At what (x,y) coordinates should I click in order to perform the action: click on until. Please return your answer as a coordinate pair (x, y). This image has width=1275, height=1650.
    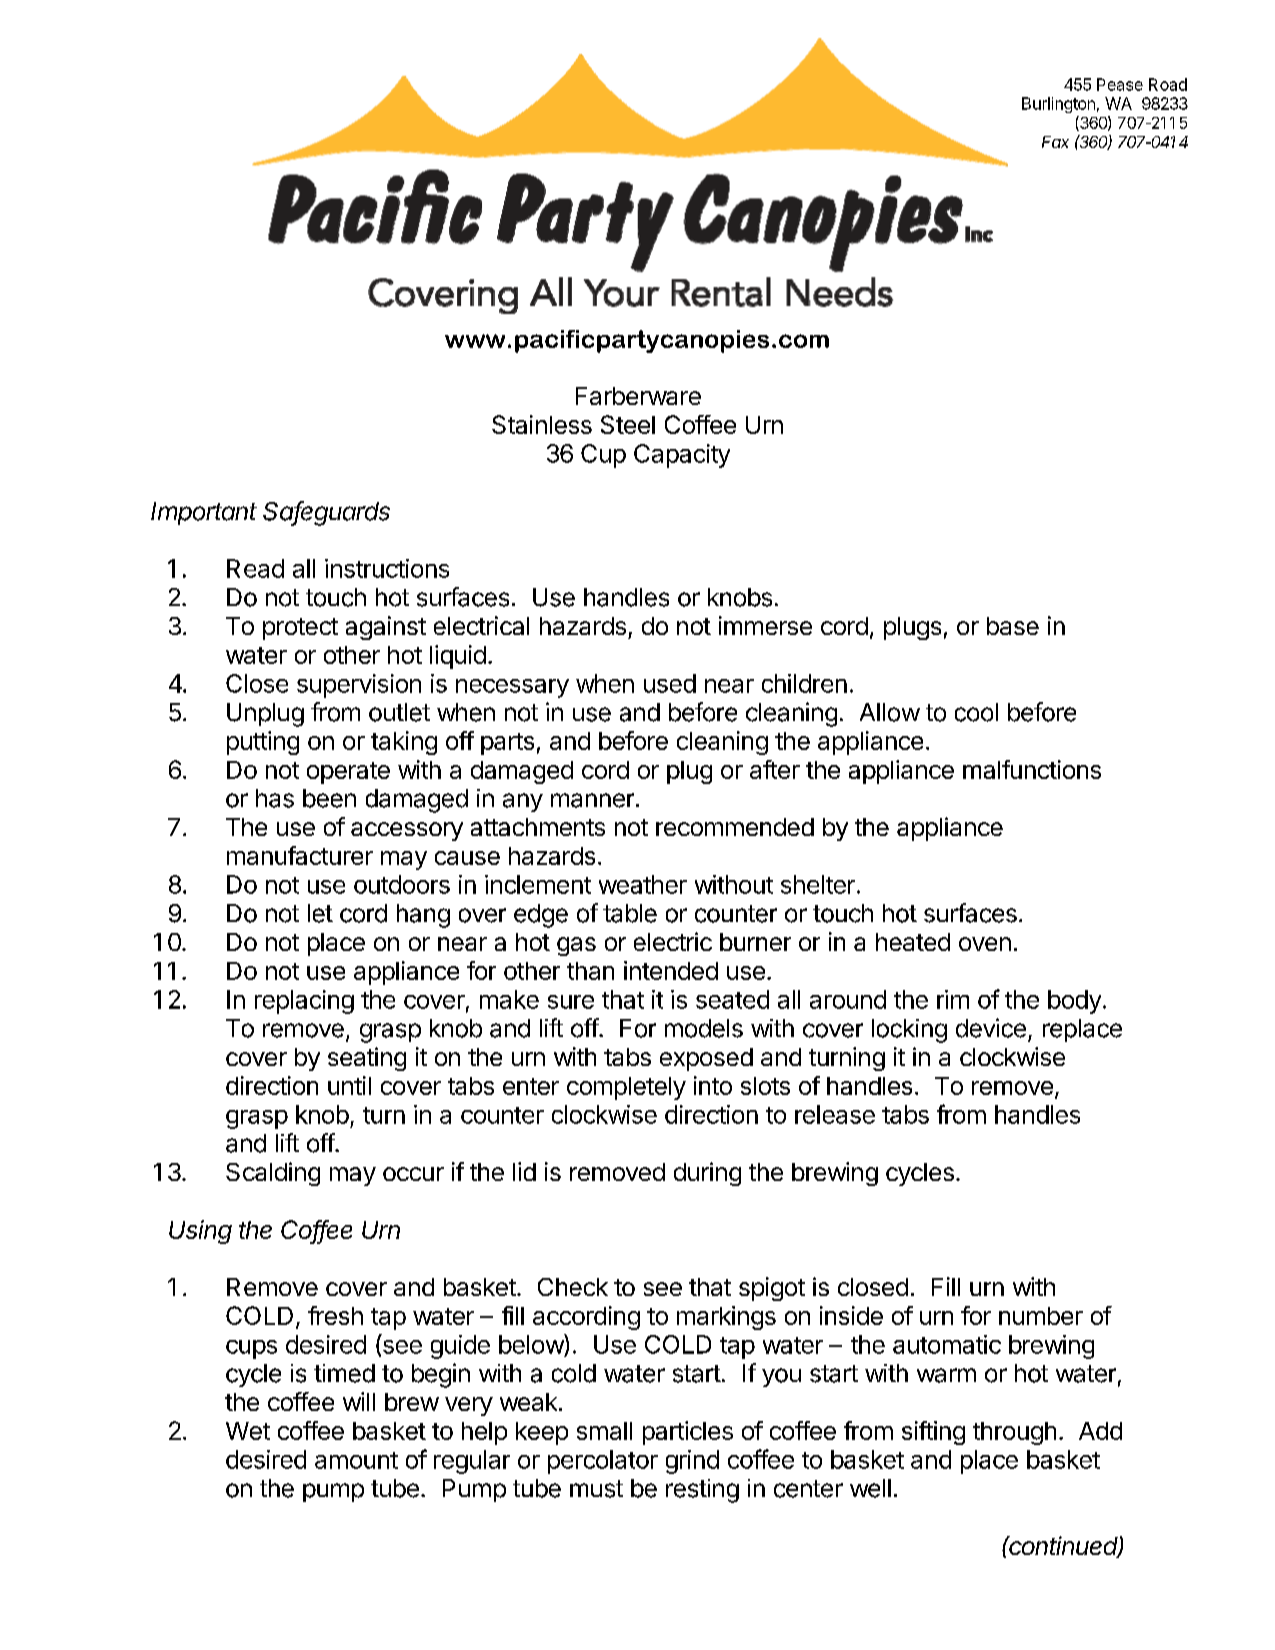
    Looking at the image, I should click on (349, 1085).
